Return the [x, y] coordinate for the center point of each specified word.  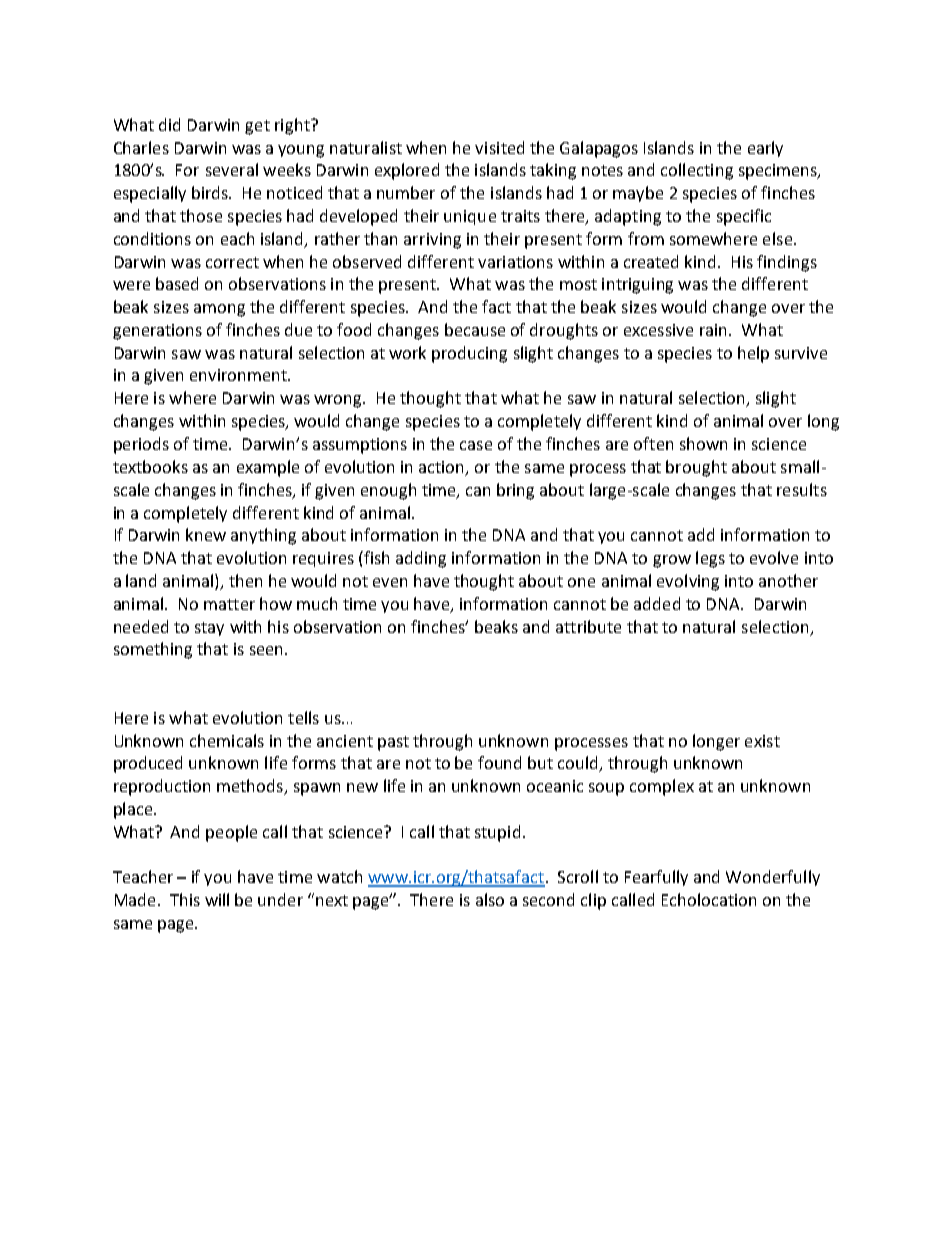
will [217, 899]
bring [515, 491]
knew [206, 534]
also [490, 899]
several [232, 169]
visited [499, 147]
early [765, 149]
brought [696, 468]
